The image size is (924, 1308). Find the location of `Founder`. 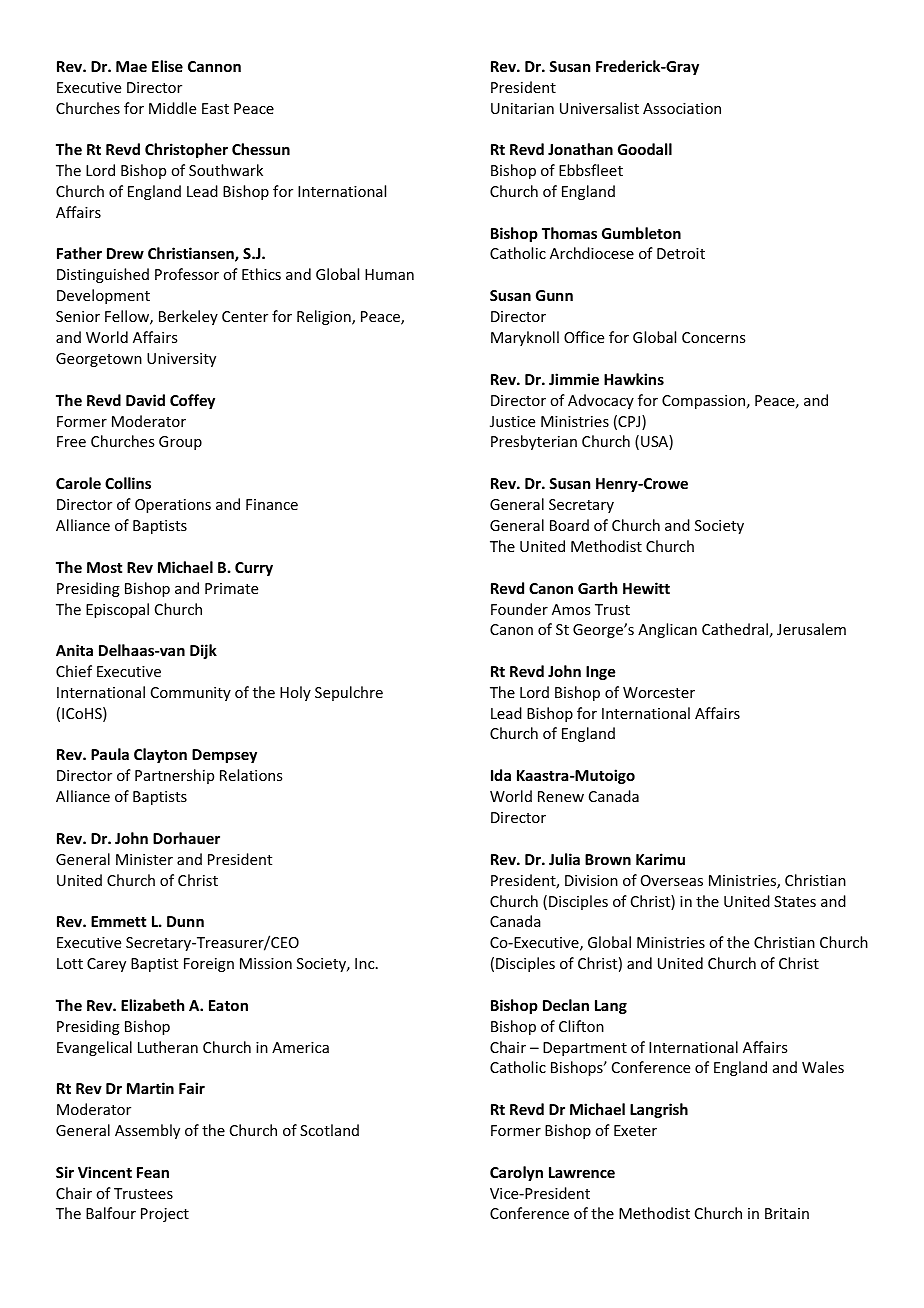

Founder is located at coordinates (519, 609).
